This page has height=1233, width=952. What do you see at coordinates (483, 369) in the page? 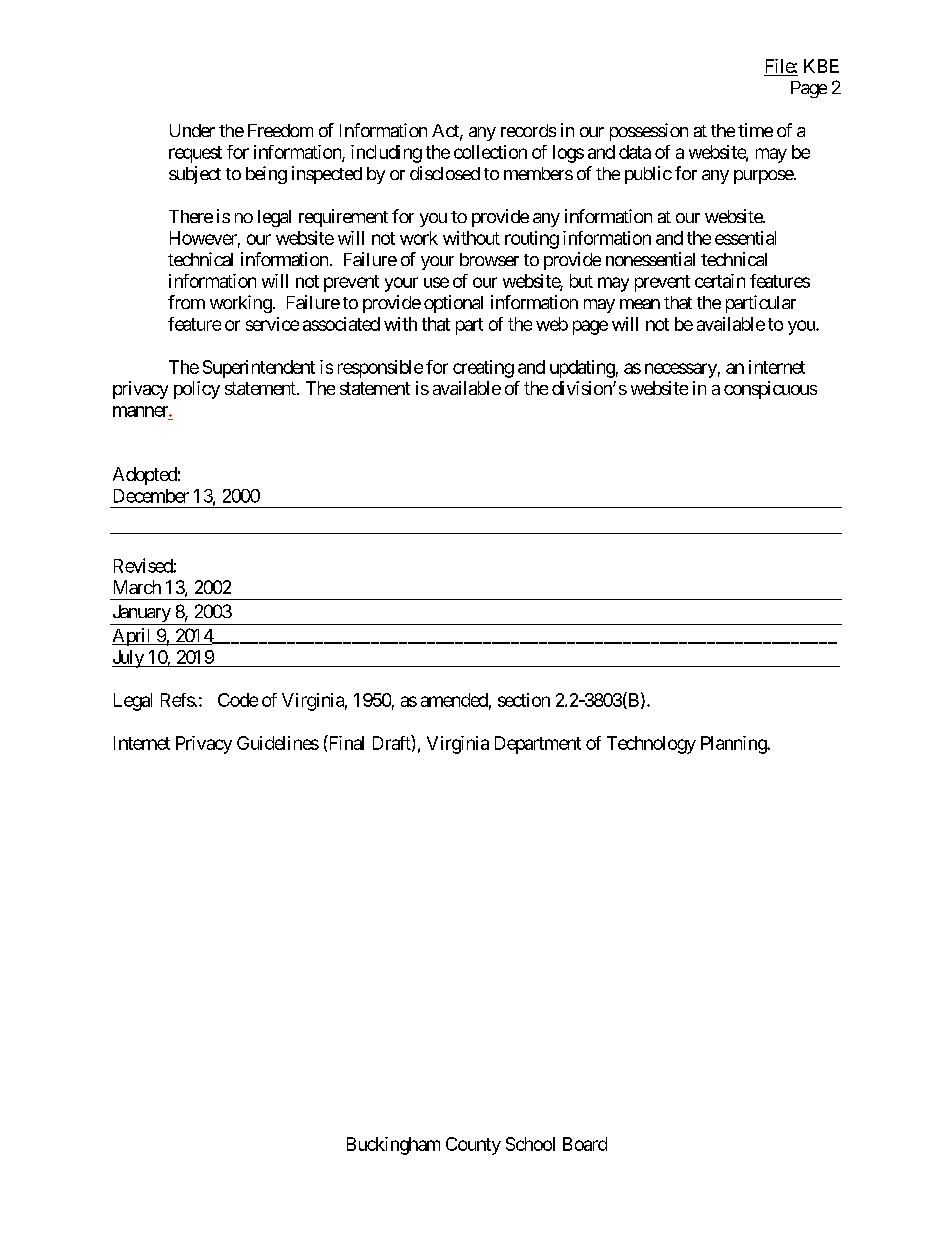
I see `creating` at bounding box center [483, 369].
